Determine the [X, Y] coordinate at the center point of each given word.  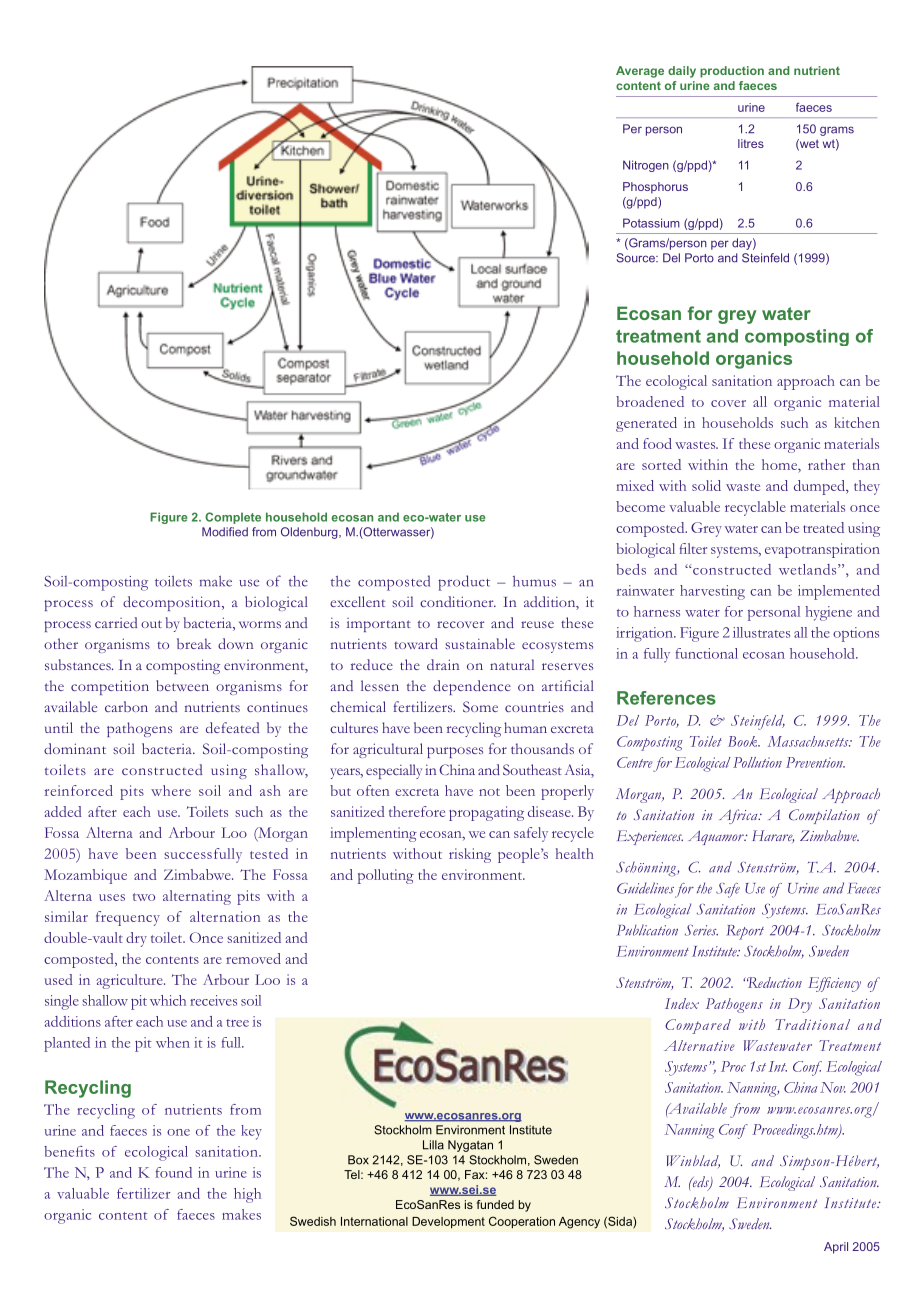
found [174, 1172]
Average [640, 72]
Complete [233, 518]
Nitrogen [646, 166]
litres [751, 143]
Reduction [773, 982]
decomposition [173, 603]
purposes [455, 752]
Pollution [757, 762]
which [168, 1000]
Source [637, 258]
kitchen [857, 422]
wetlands [809, 569]
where [171, 790]
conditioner [458, 601]
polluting [386, 876]
